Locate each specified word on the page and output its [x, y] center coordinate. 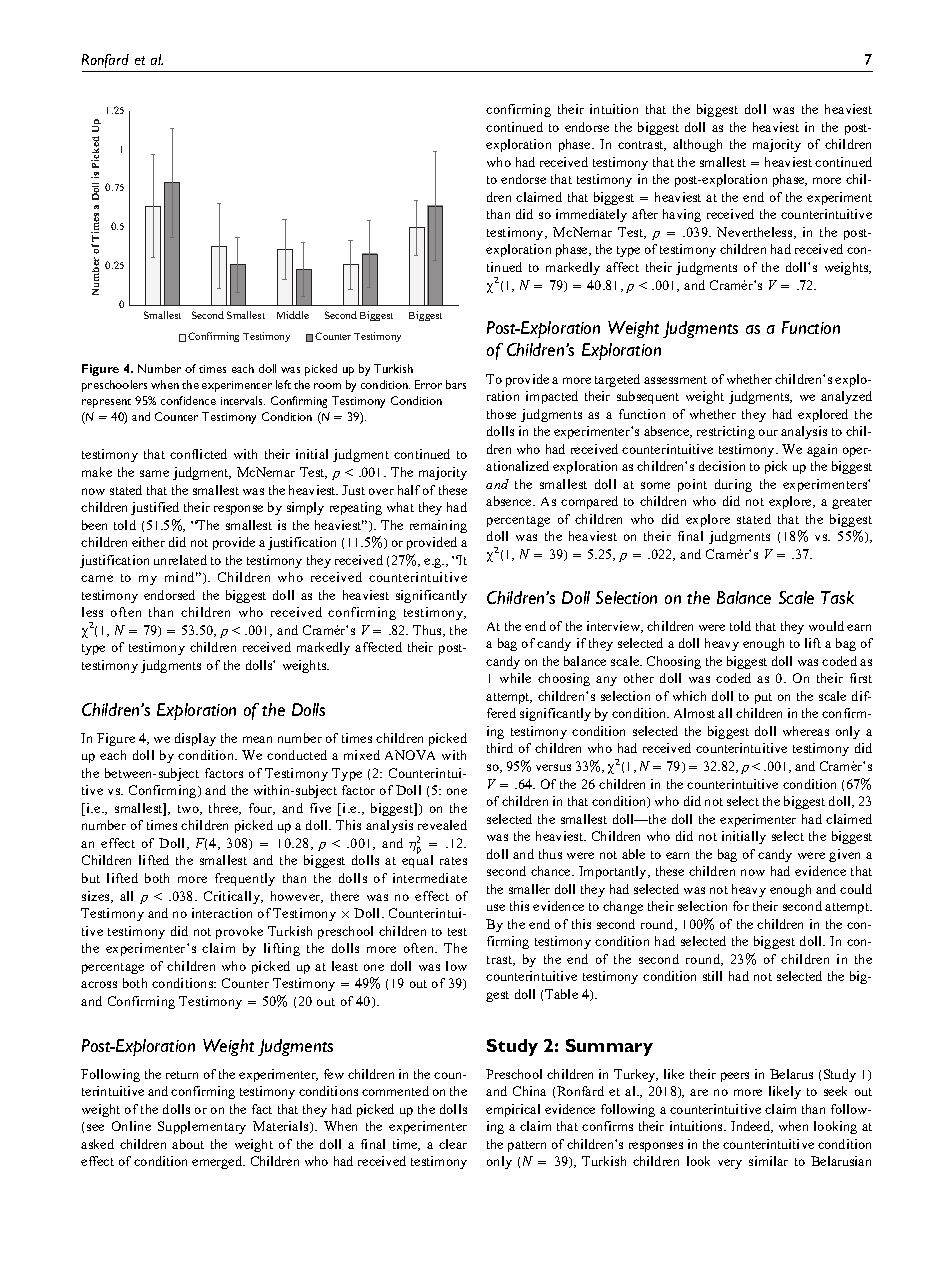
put [763, 698]
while [515, 678]
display [195, 739]
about [188, 1144]
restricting [726, 432]
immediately [591, 215]
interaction [222, 913]
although [697, 145]
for [741, 906]
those [501, 414]
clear [453, 1144]
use [496, 907]
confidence [188, 400]
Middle [293, 315]
